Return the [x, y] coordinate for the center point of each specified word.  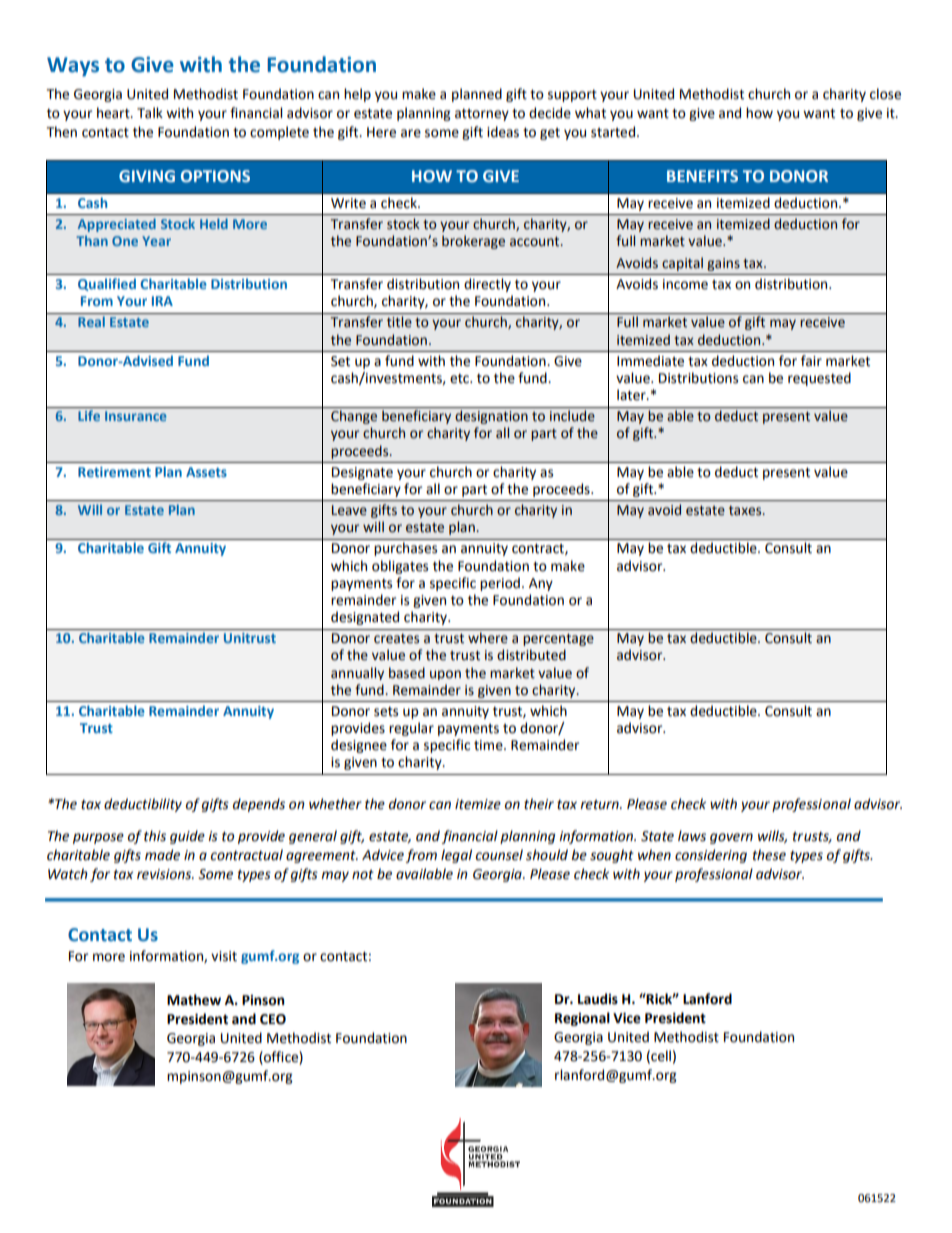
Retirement [114, 472]
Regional [582, 1019]
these [769, 855]
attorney [482, 115]
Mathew [194, 1000]
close [885, 94]
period [500, 584]
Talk [150, 113]
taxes [746, 511]
